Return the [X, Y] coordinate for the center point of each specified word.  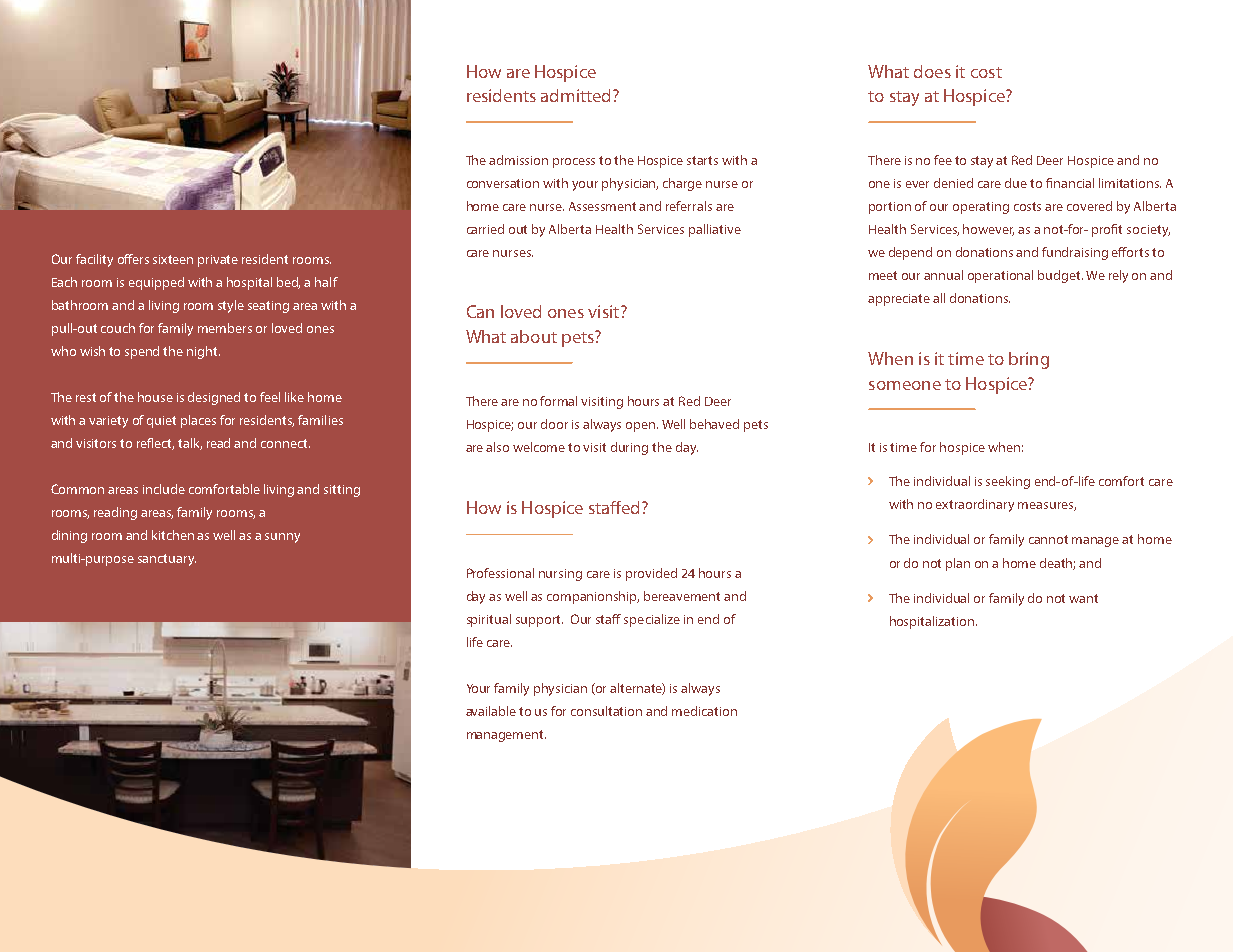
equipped [156, 283]
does [932, 71]
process [574, 163]
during [629, 448]
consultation [606, 711]
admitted [575, 95]
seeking [1008, 482]
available [491, 711]
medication [704, 711]
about [534, 336]
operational [1000, 276]
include [164, 489]
